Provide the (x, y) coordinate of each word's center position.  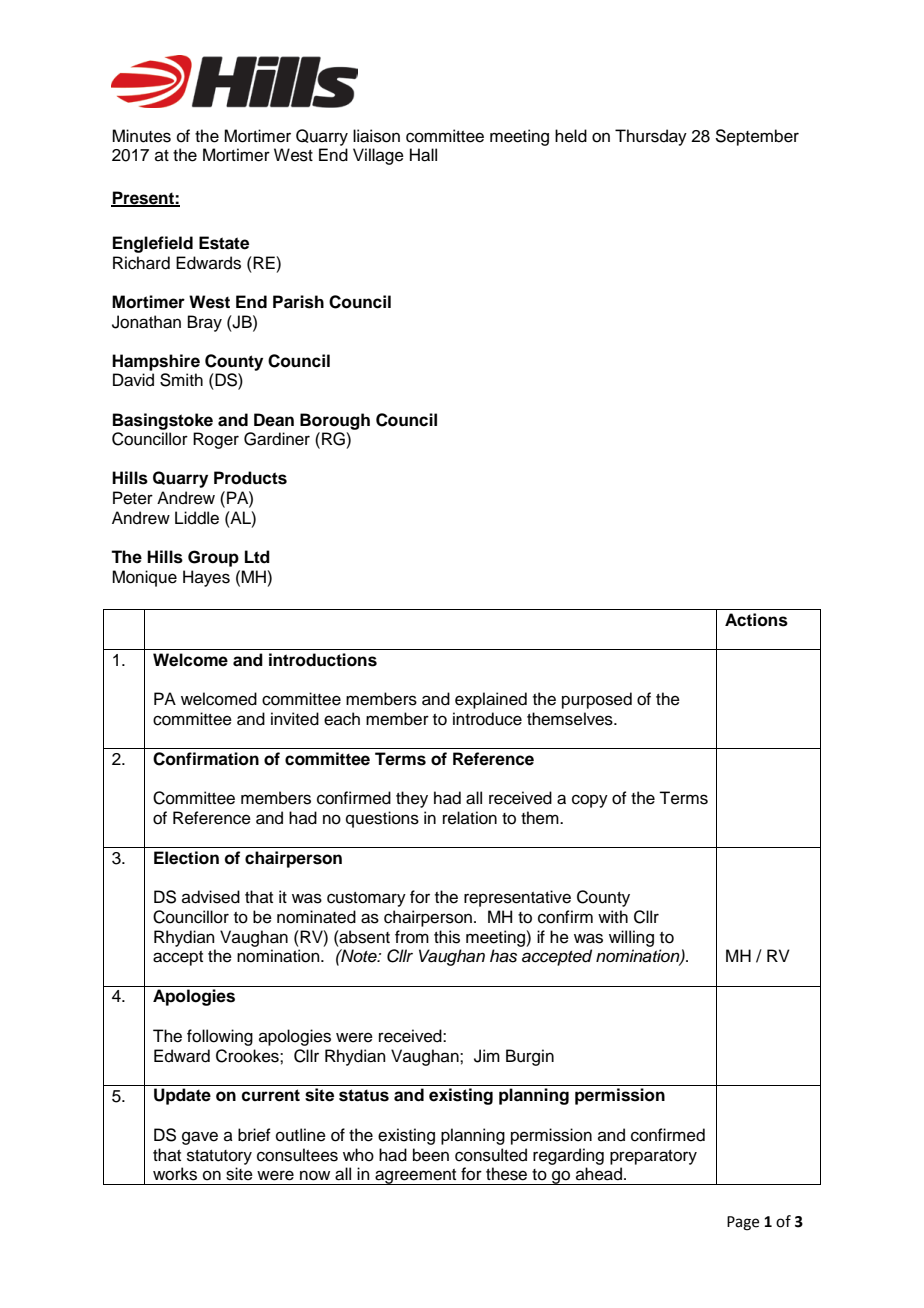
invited (295, 719)
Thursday (651, 137)
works (175, 1174)
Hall (423, 155)
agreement (416, 1177)
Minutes (141, 136)
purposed (597, 700)
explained (491, 700)
